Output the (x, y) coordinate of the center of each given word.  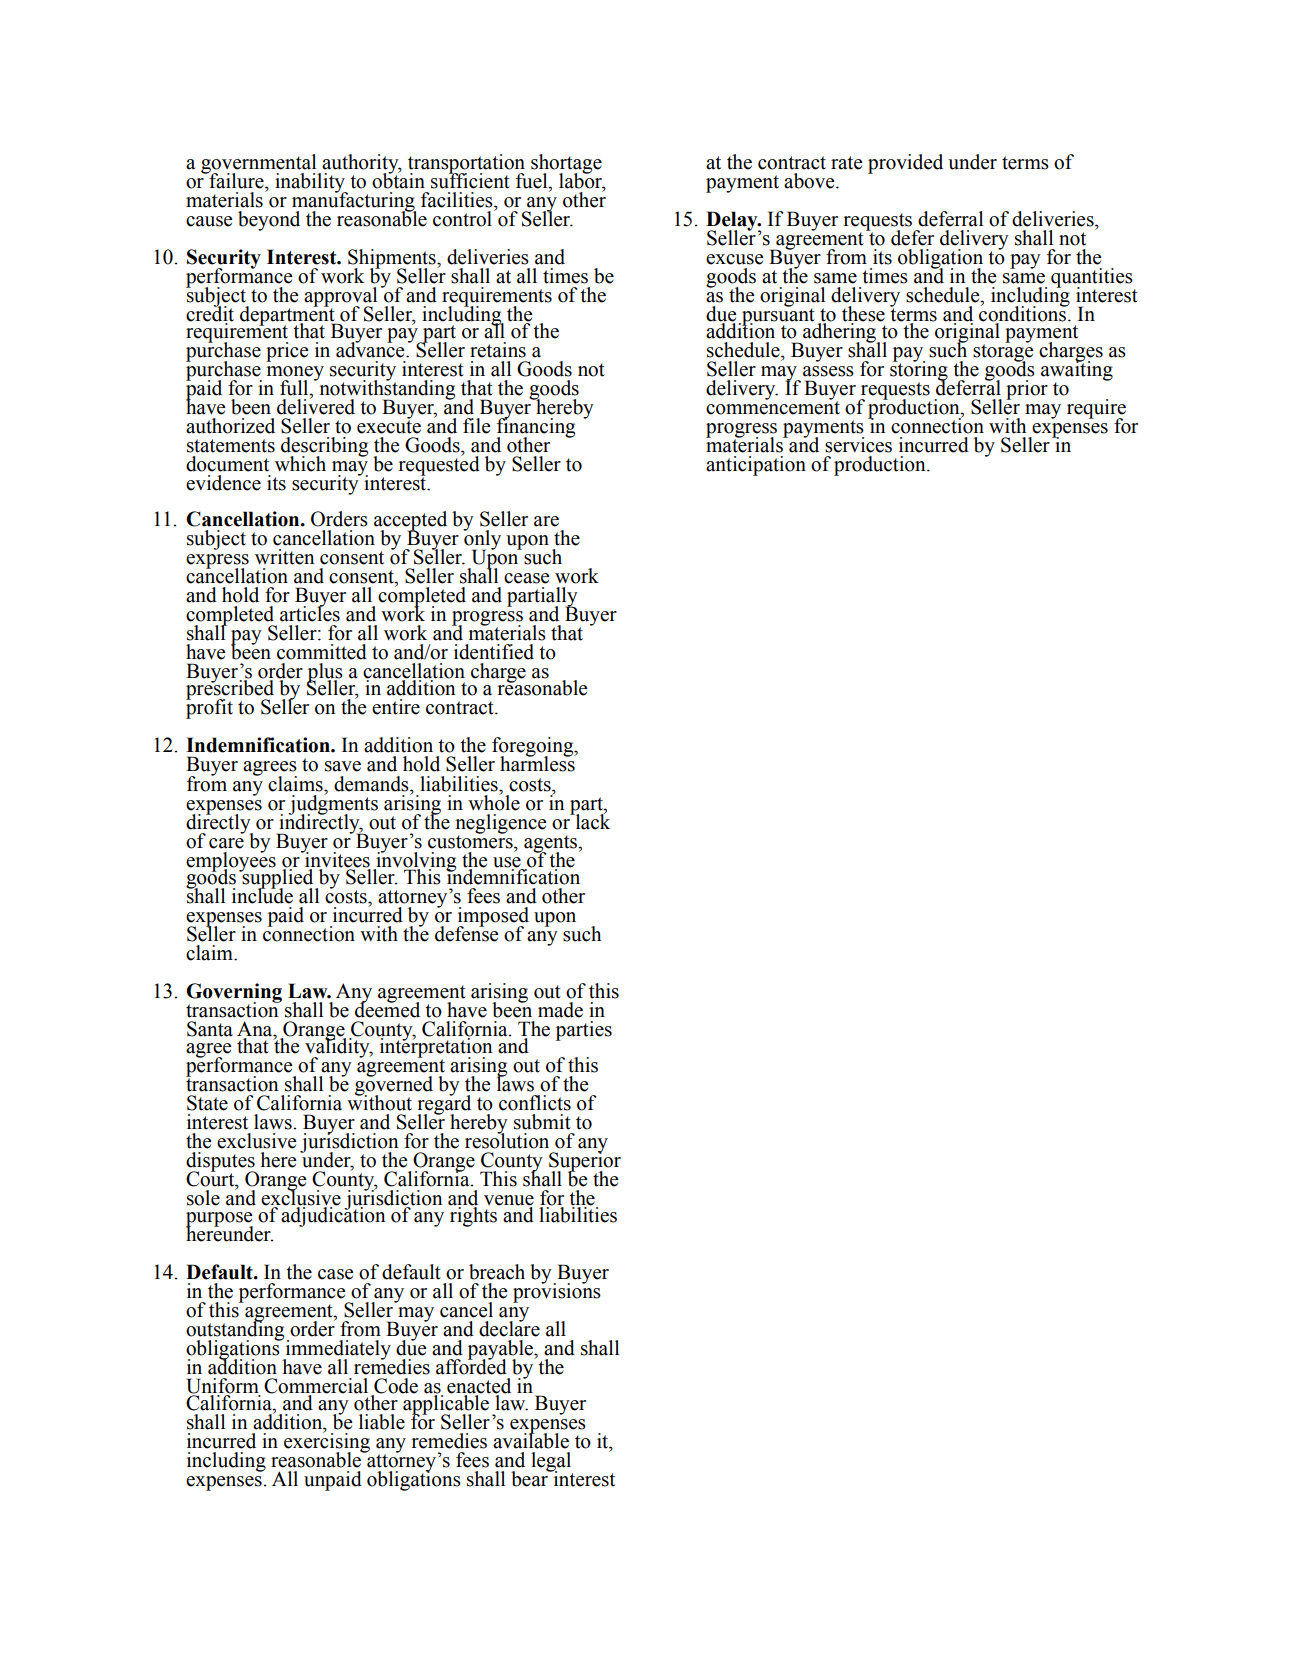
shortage (566, 165)
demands (372, 784)
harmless (538, 763)
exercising (327, 1443)
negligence (501, 825)
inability (311, 184)
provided (905, 164)
